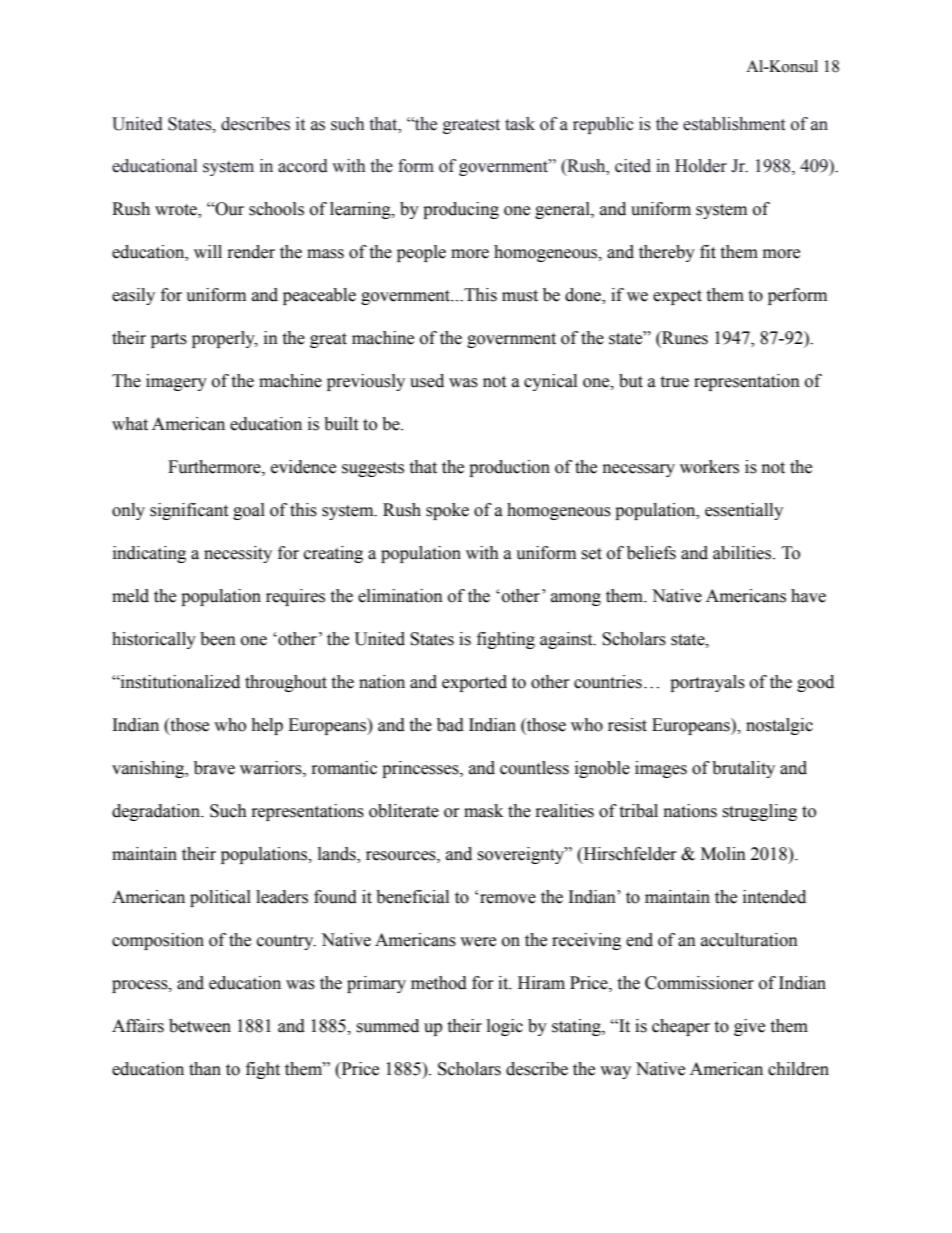  What do you see at coordinates (157, 812) in the screenshot?
I see `degradation` at bounding box center [157, 812].
